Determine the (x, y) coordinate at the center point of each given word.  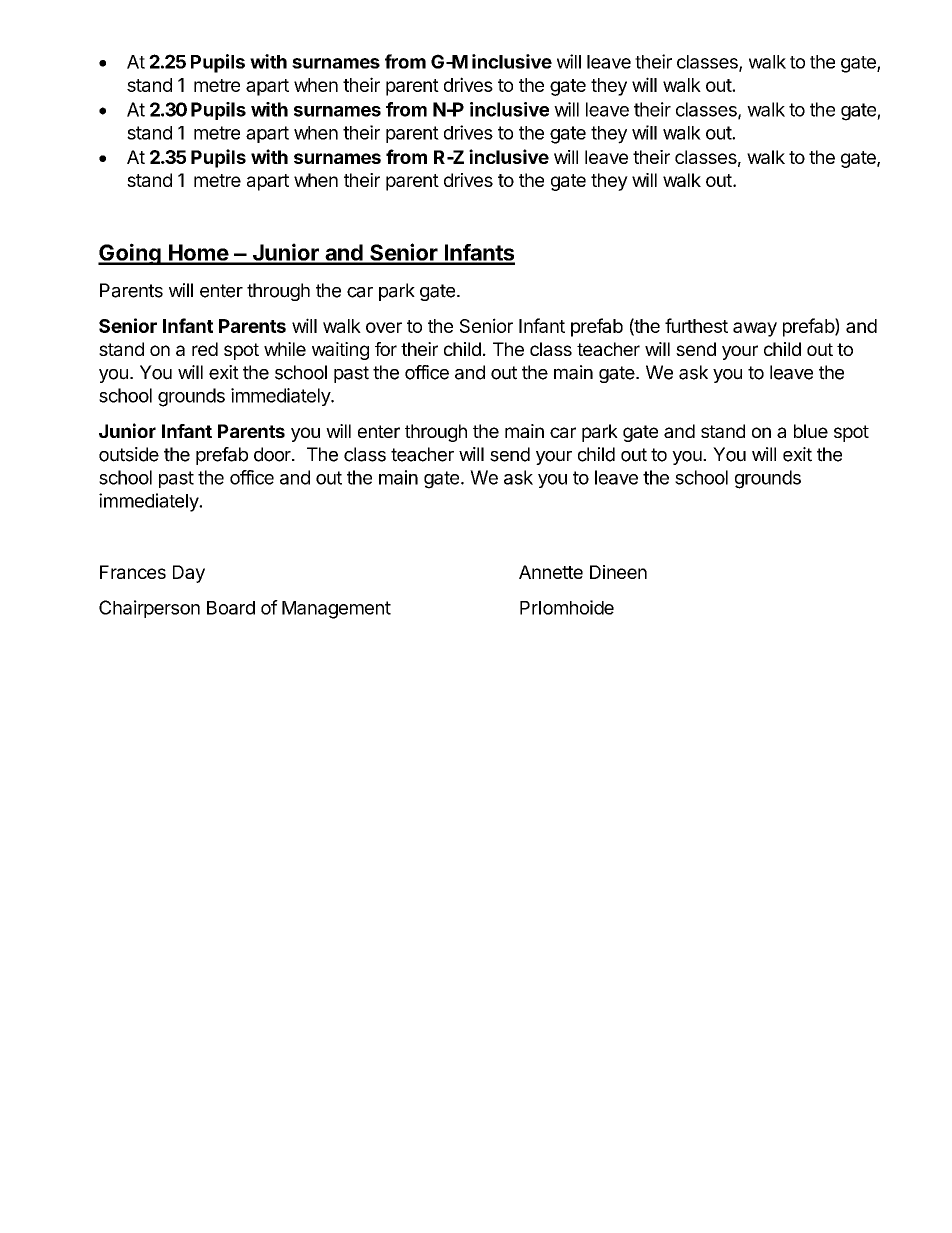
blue (811, 431)
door (273, 454)
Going (130, 254)
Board (231, 608)
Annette (551, 572)
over (384, 327)
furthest (696, 325)
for (386, 349)
